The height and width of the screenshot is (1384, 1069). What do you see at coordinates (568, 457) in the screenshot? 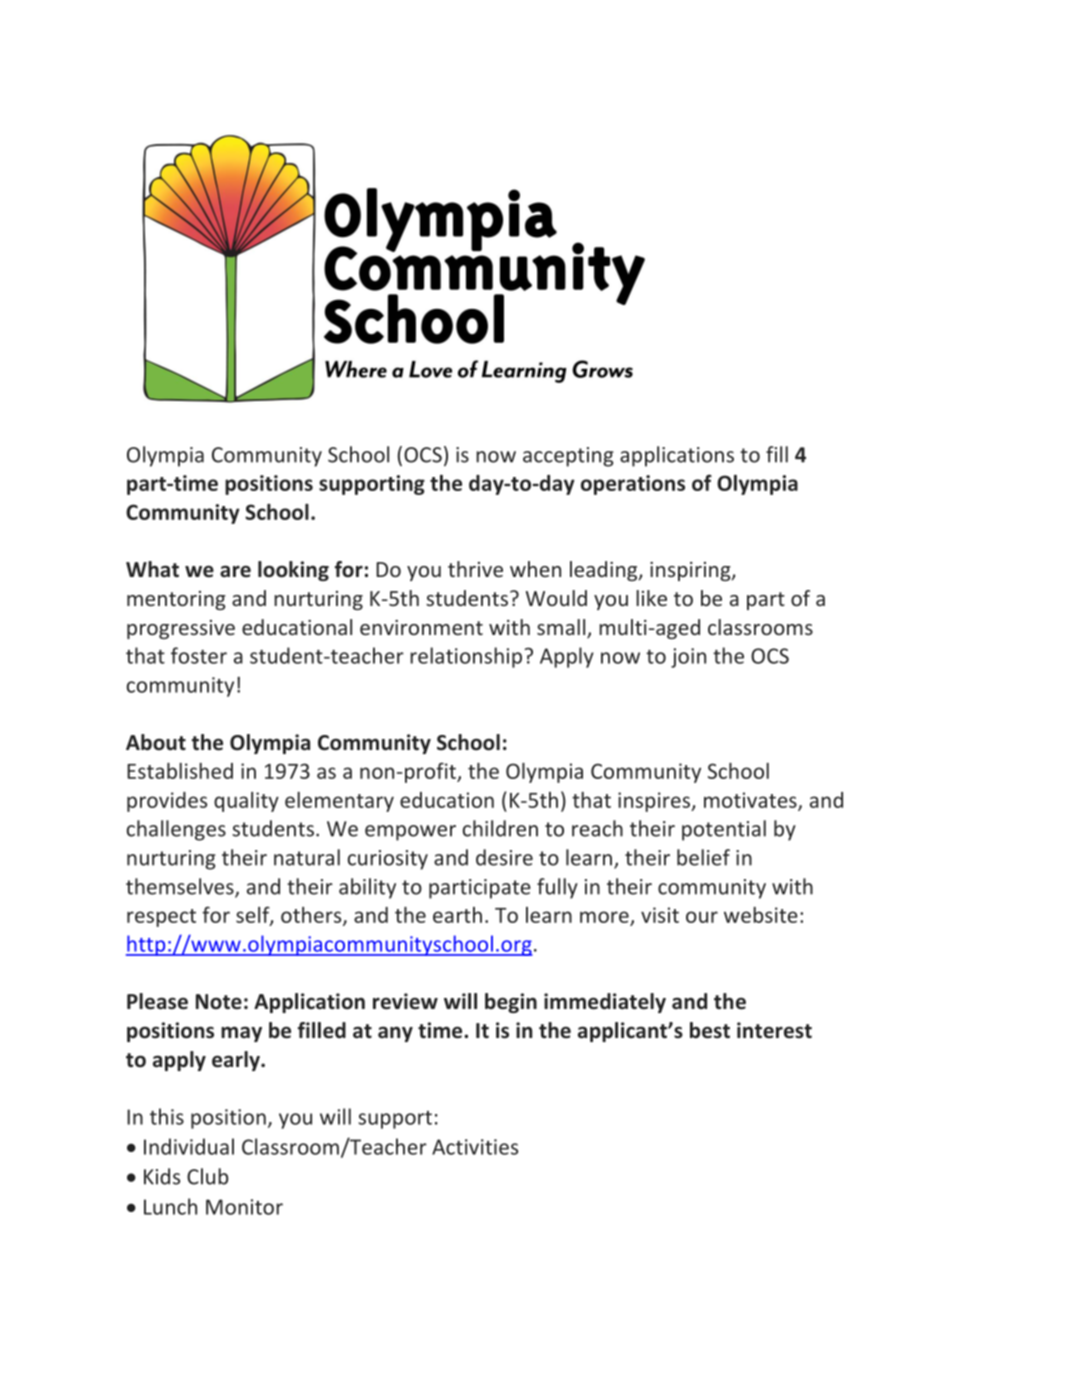
I see `accepting` at bounding box center [568, 457].
